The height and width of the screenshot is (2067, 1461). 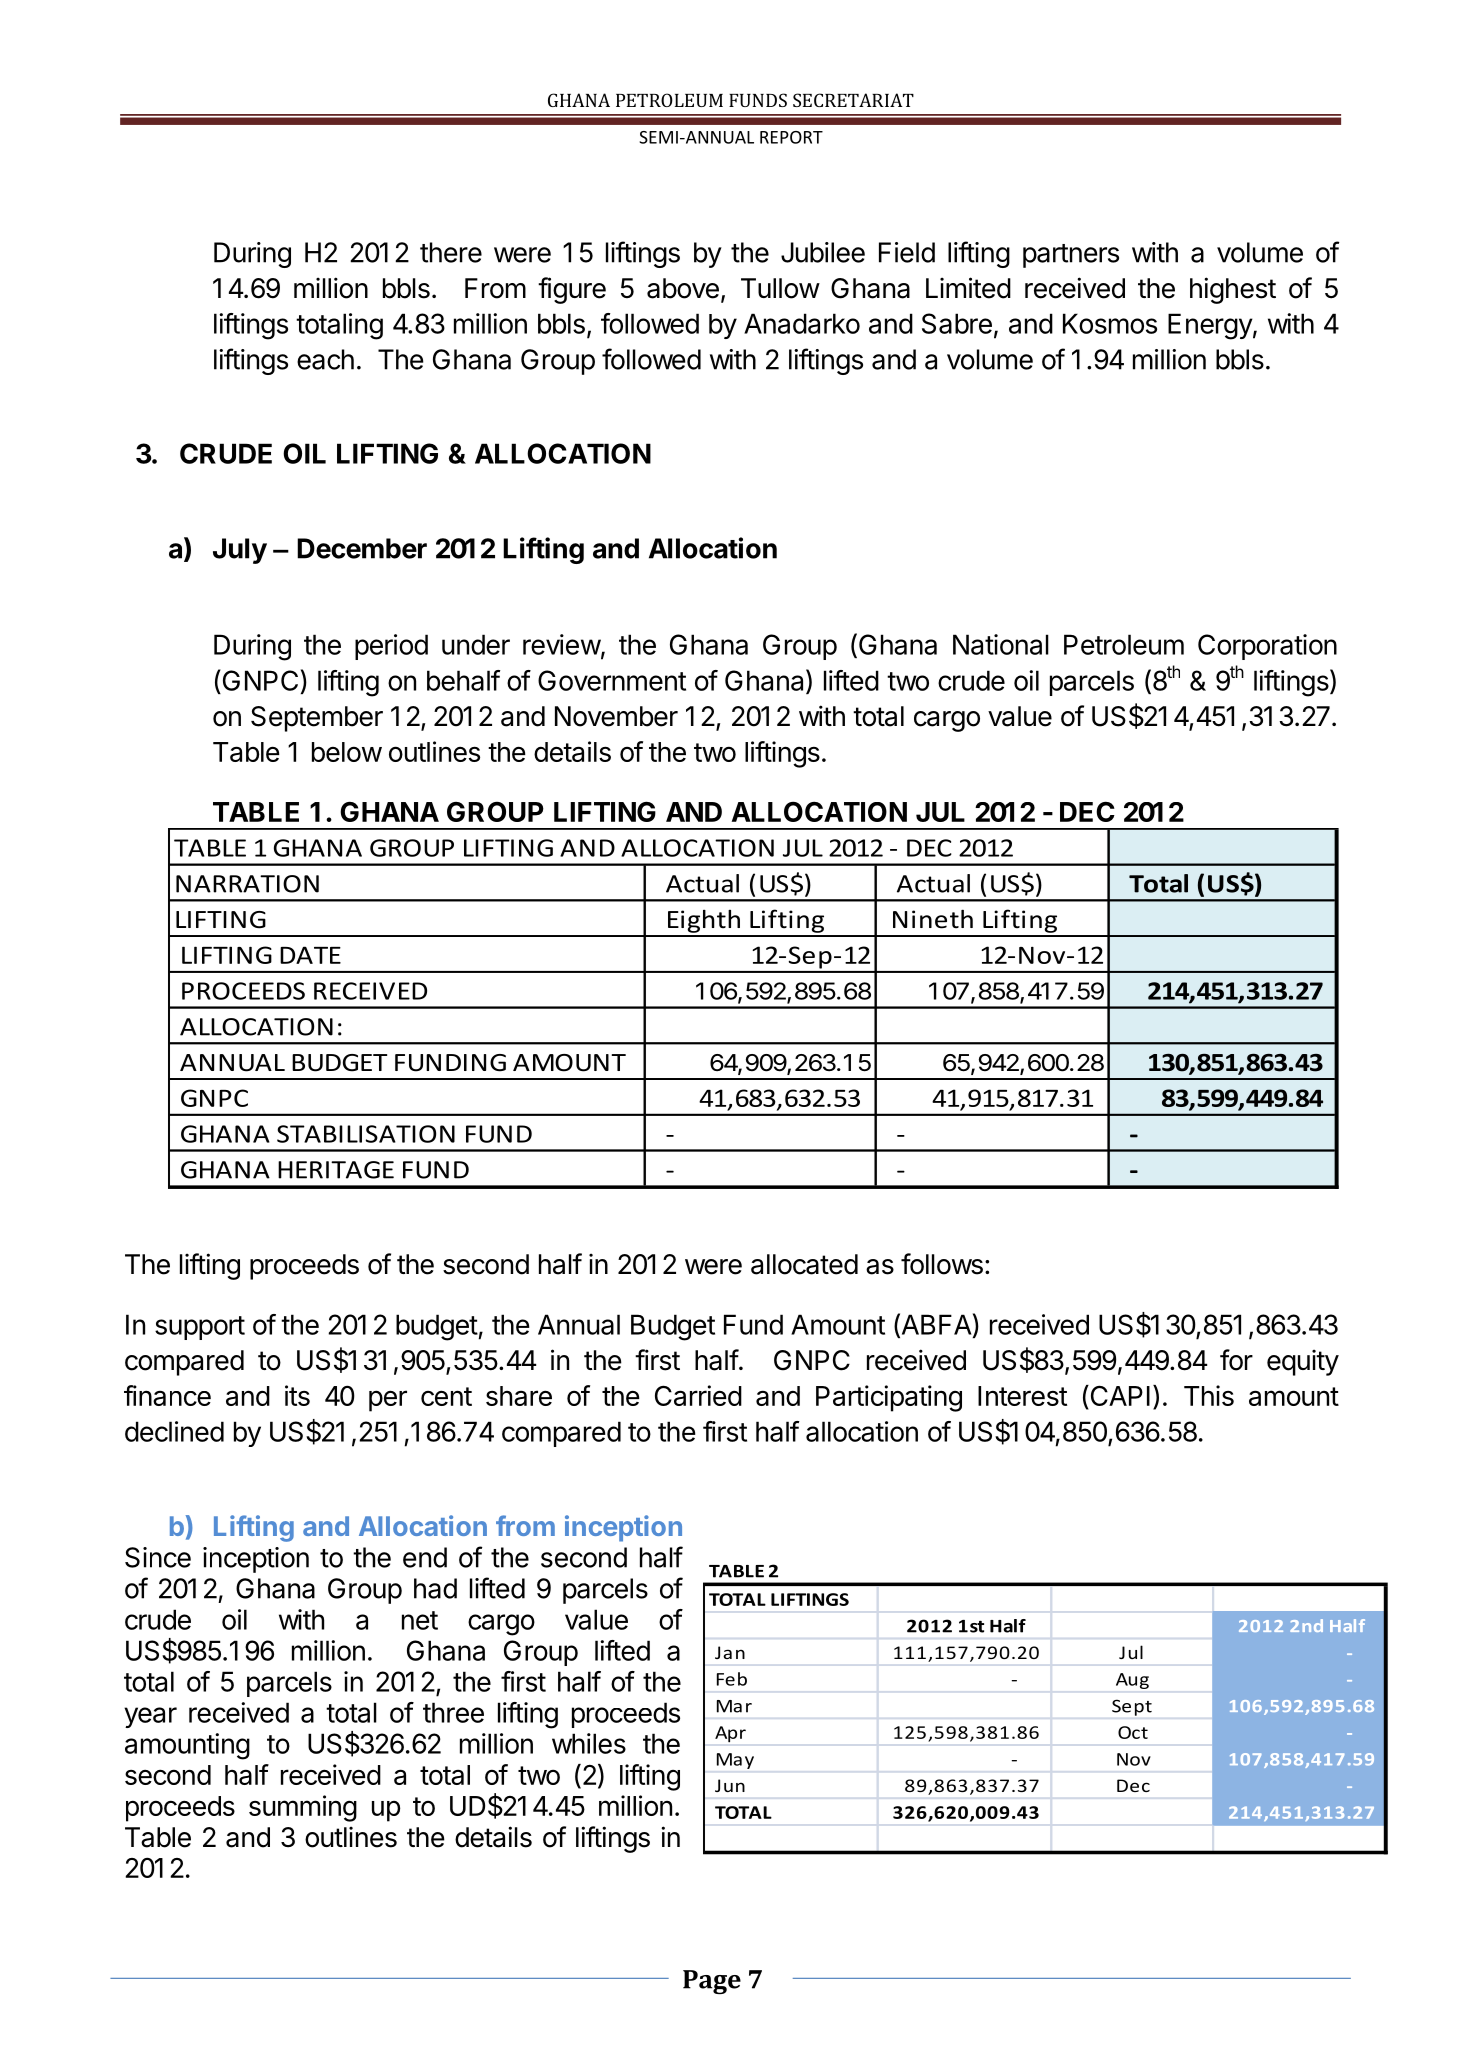 I want to click on summing, so click(x=303, y=1808).
